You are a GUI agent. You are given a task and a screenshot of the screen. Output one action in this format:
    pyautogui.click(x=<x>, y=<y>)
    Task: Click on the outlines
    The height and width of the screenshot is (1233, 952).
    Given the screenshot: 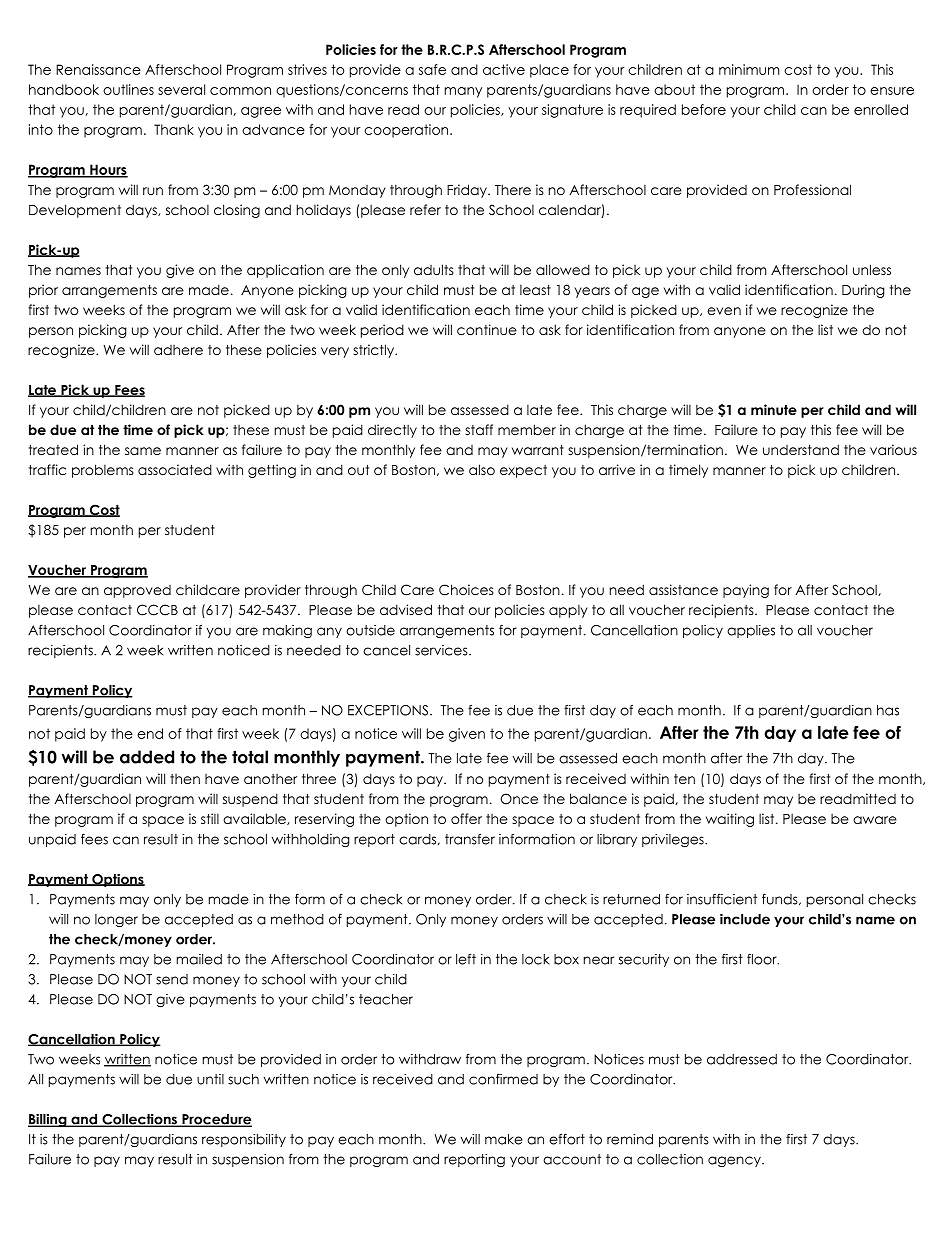 What is the action you would take?
    pyautogui.click(x=128, y=89)
